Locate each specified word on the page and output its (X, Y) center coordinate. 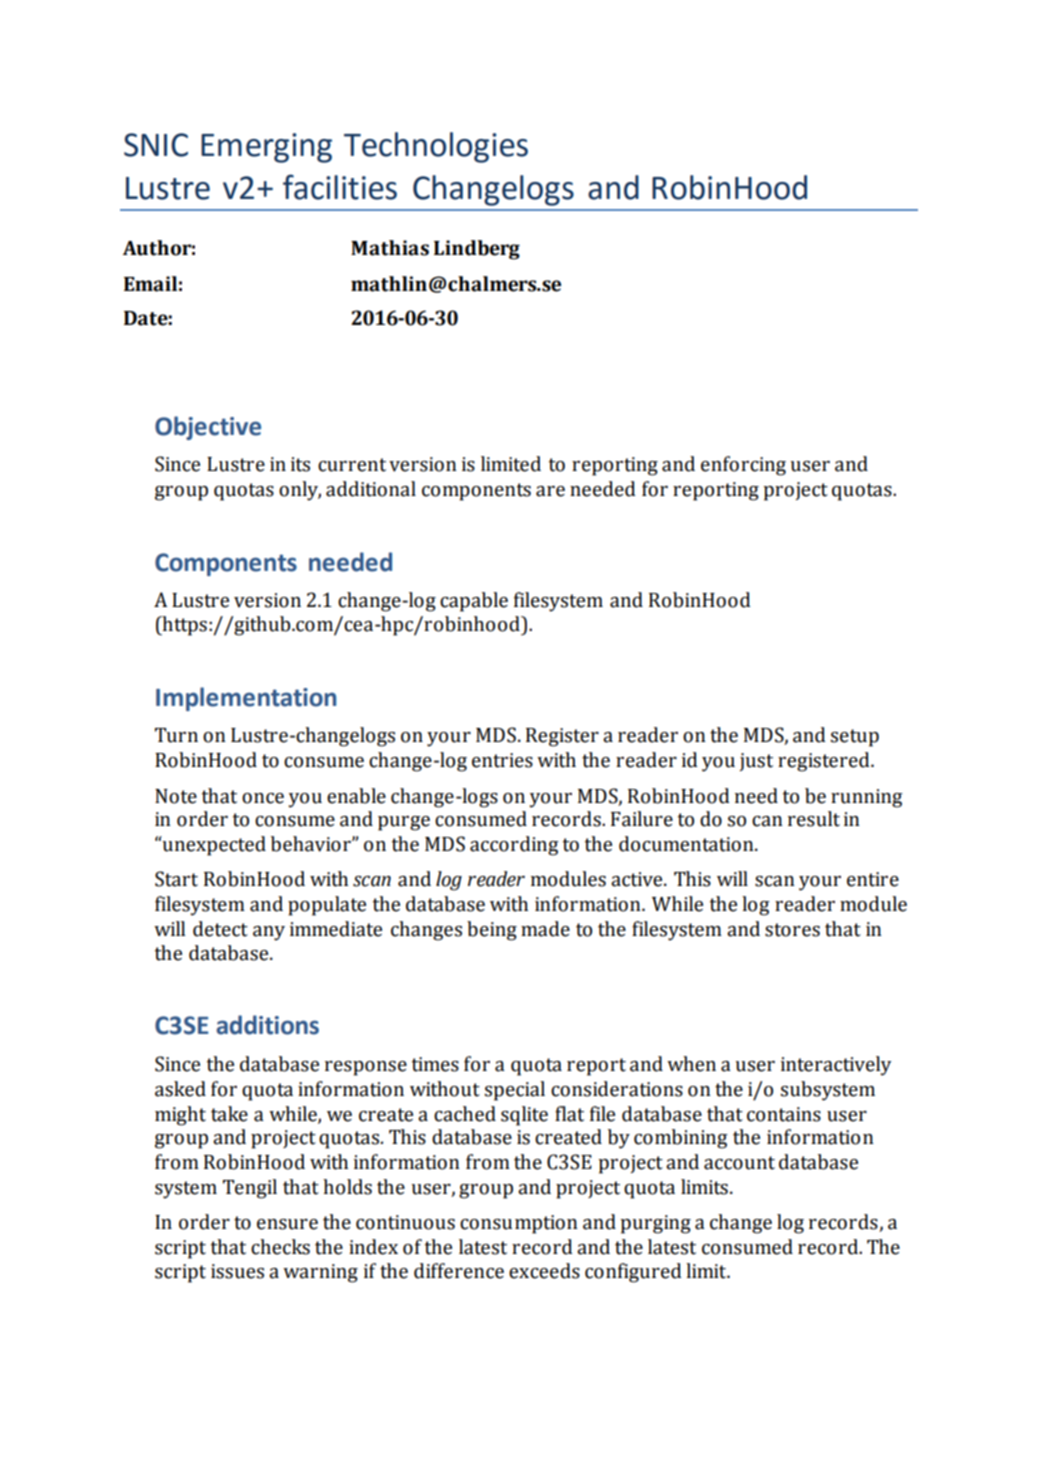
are (550, 491)
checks (280, 1247)
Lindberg (477, 250)
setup (855, 738)
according (514, 846)
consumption (519, 1224)
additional (371, 489)
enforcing (743, 466)
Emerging (266, 148)
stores (792, 930)
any (269, 933)
